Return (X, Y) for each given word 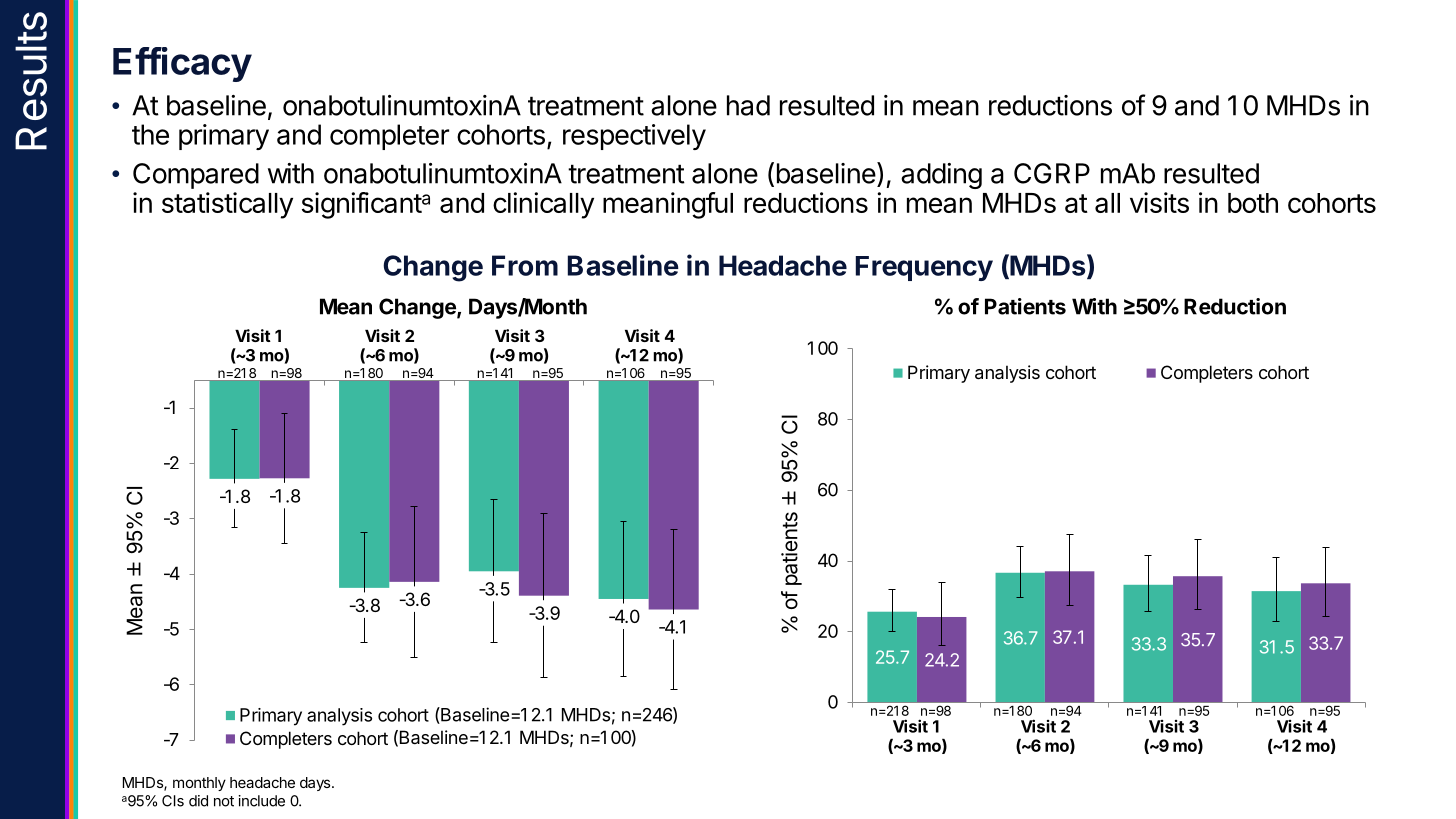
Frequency (924, 268)
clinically (543, 205)
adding (941, 176)
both (1253, 203)
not (224, 801)
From (525, 265)
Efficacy (182, 64)
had (748, 105)
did (198, 801)
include (262, 801)
